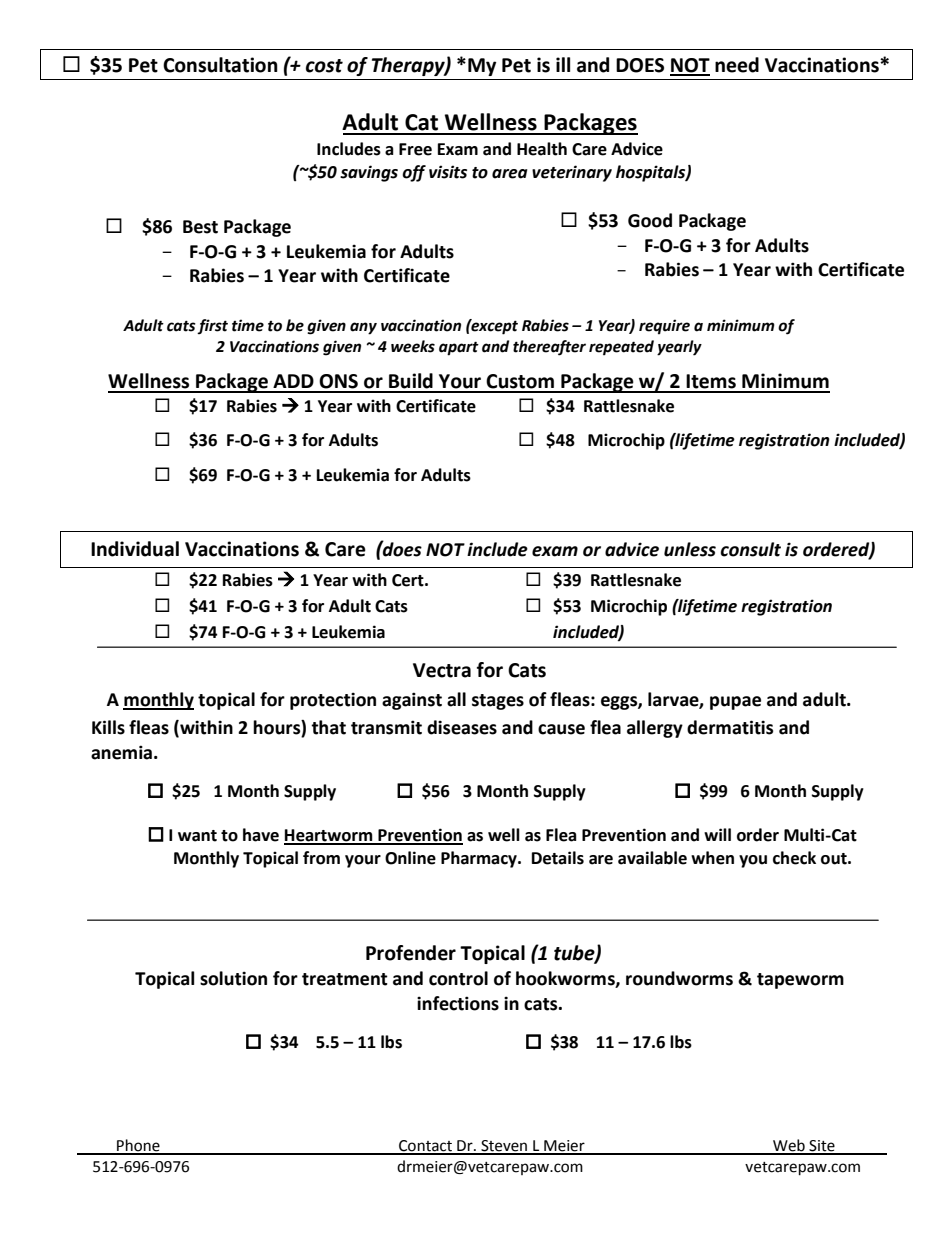 This screenshot has width=952, height=1233. Describe the element at coordinates (690, 549) in the screenshot. I see `unless` at that location.
